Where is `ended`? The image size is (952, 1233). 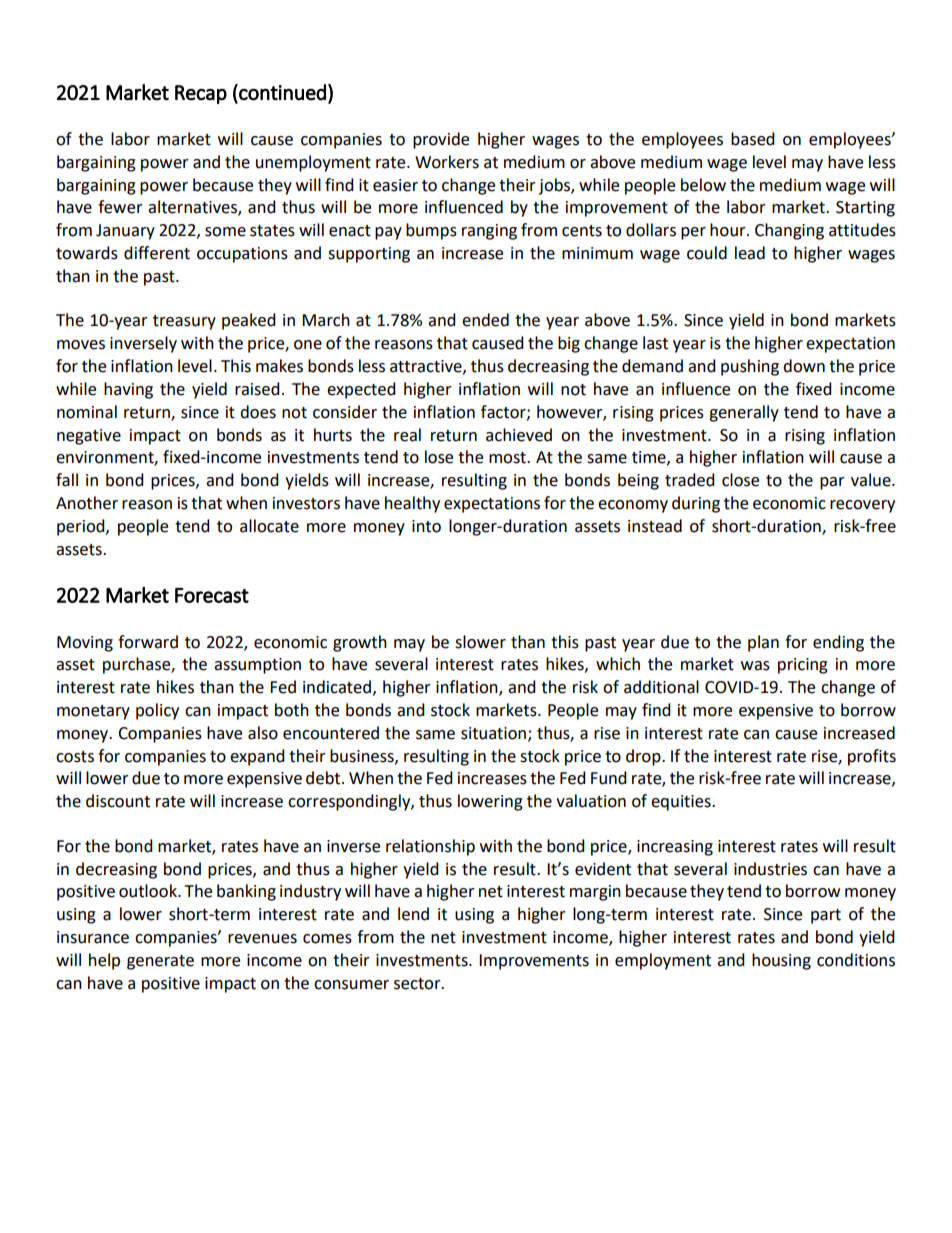
ended is located at coordinates (485, 320).
